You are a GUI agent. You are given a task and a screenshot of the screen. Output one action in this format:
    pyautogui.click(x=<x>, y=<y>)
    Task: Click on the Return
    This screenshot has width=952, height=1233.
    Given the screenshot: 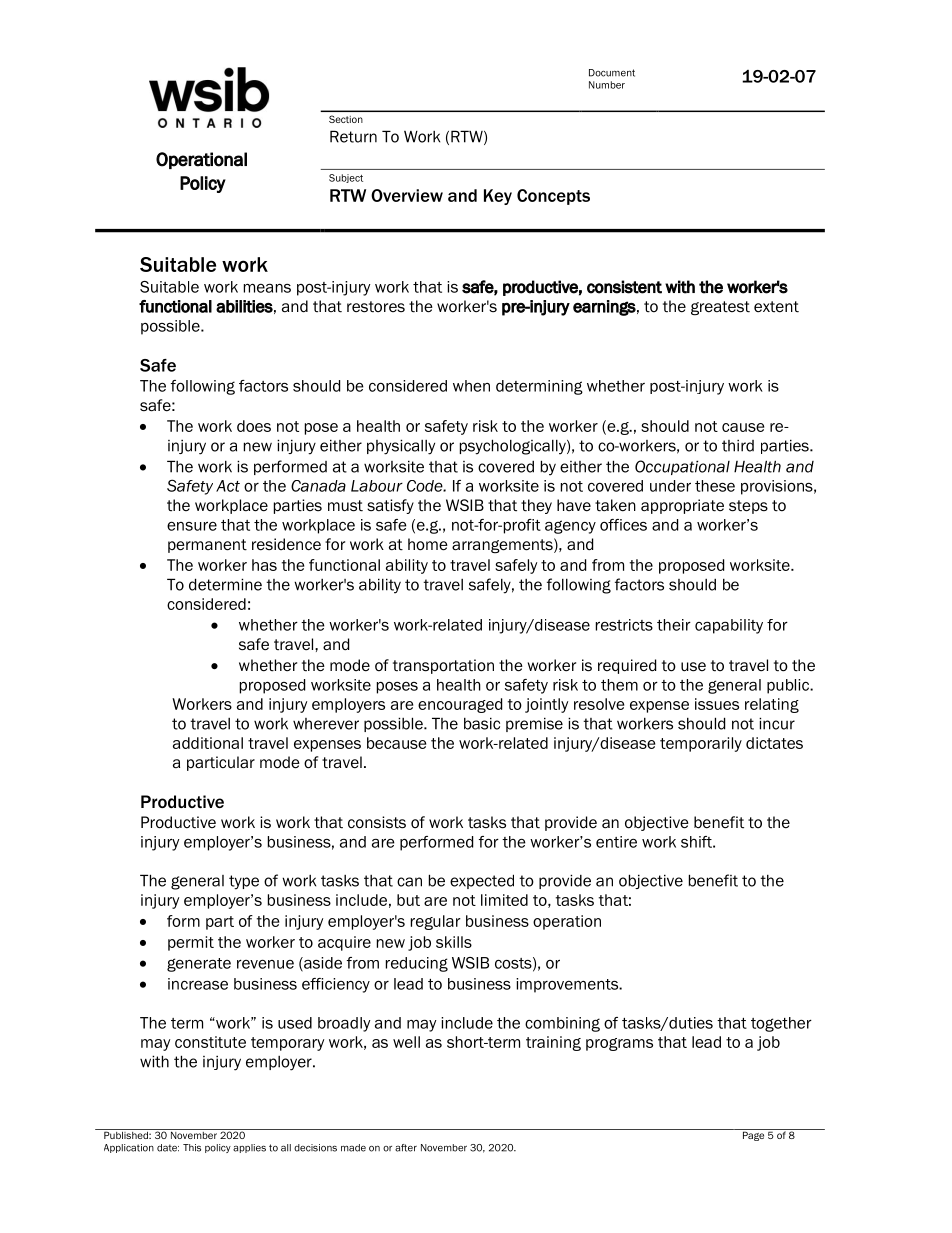 What is the action you would take?
    pyautogui.click(x=353, y=136)
